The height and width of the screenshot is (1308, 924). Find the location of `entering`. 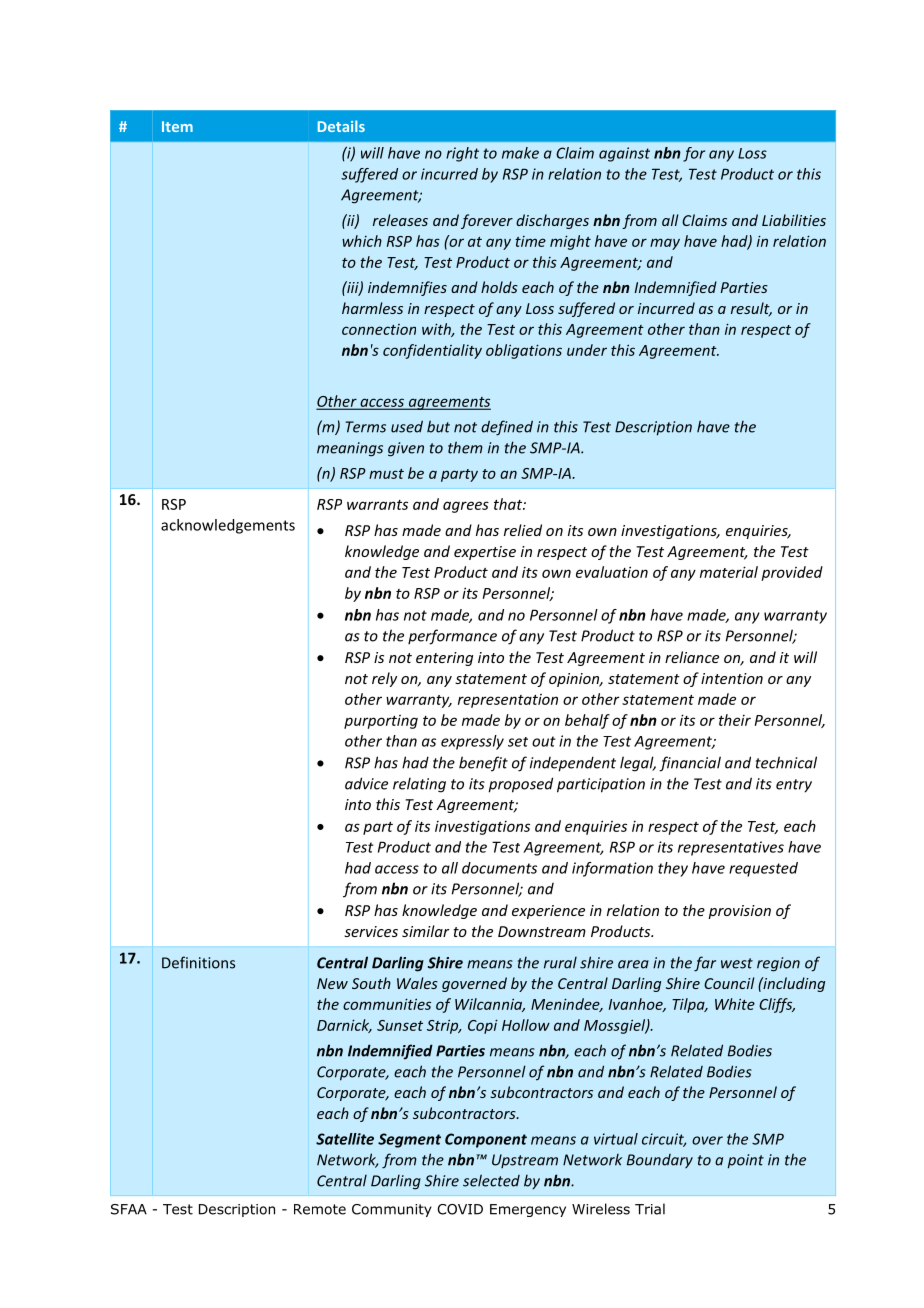

entering is located at coordinates (444, 659).
